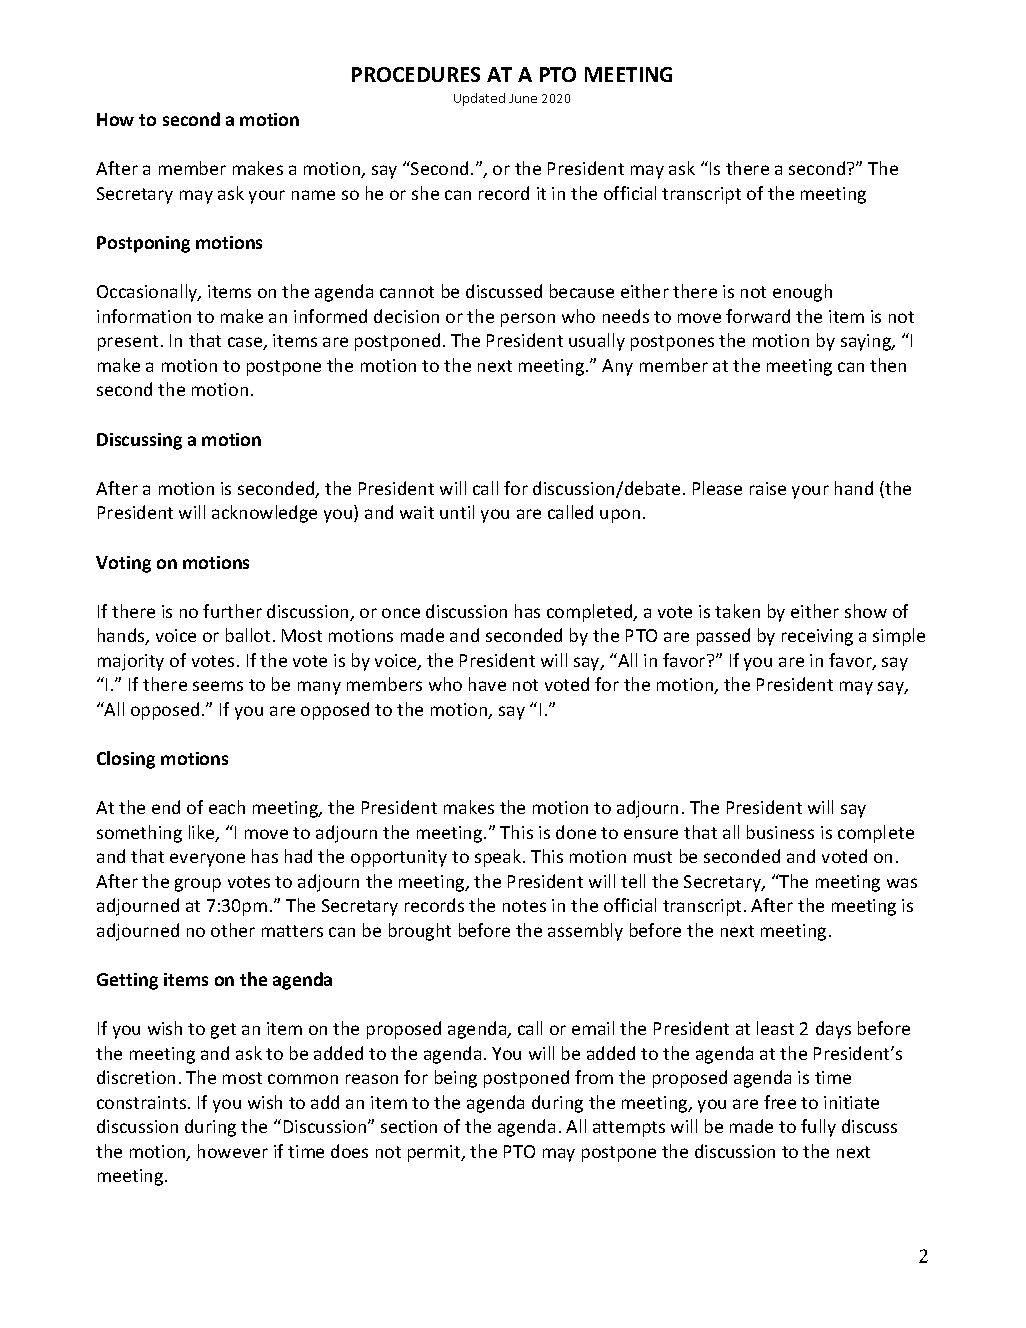 The height and width of the image is (1328, 1026). Describe the element at coordinates (313, 195) in the image. I see `name` at that location.
